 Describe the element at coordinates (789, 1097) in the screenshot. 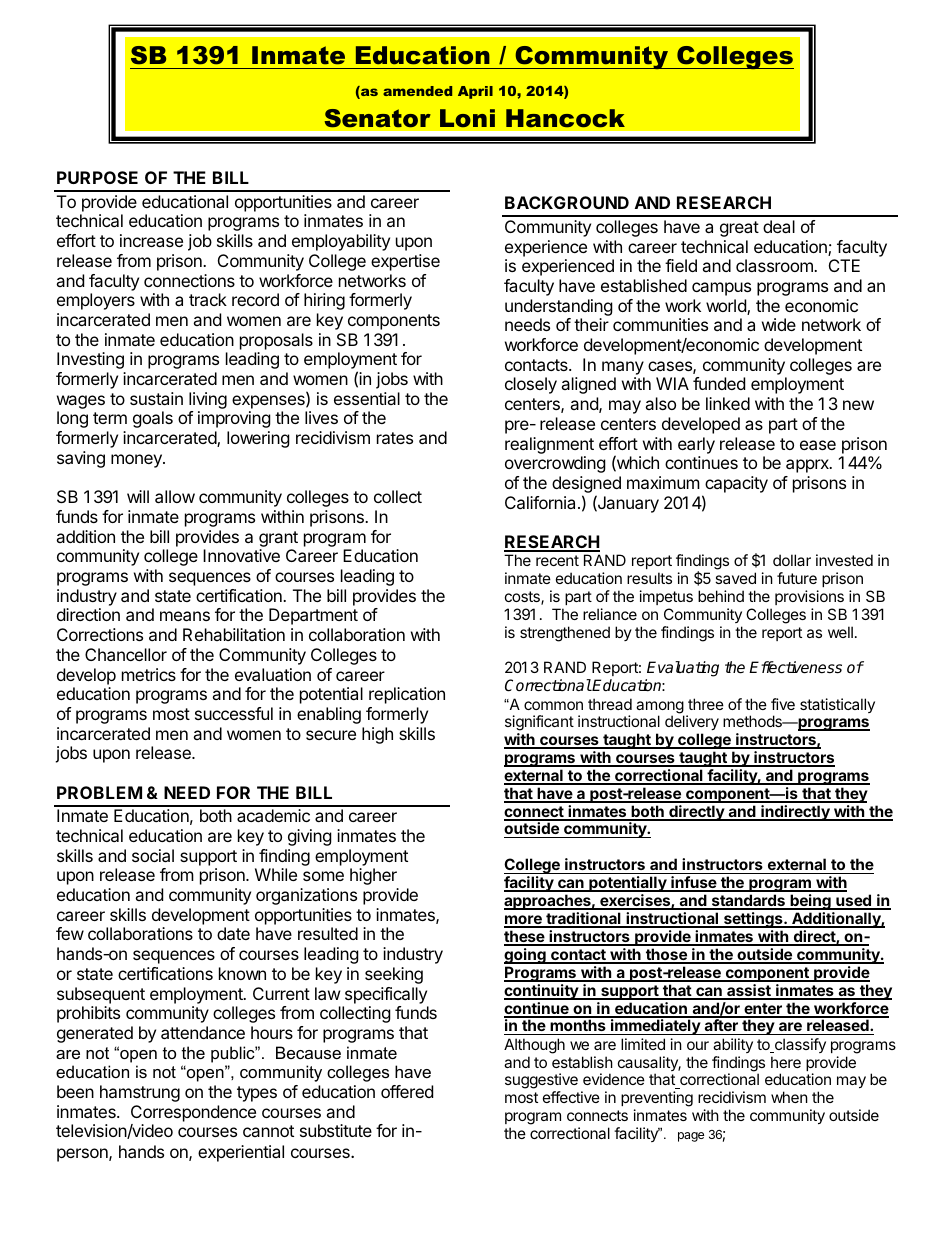

I see `when` at that location.
